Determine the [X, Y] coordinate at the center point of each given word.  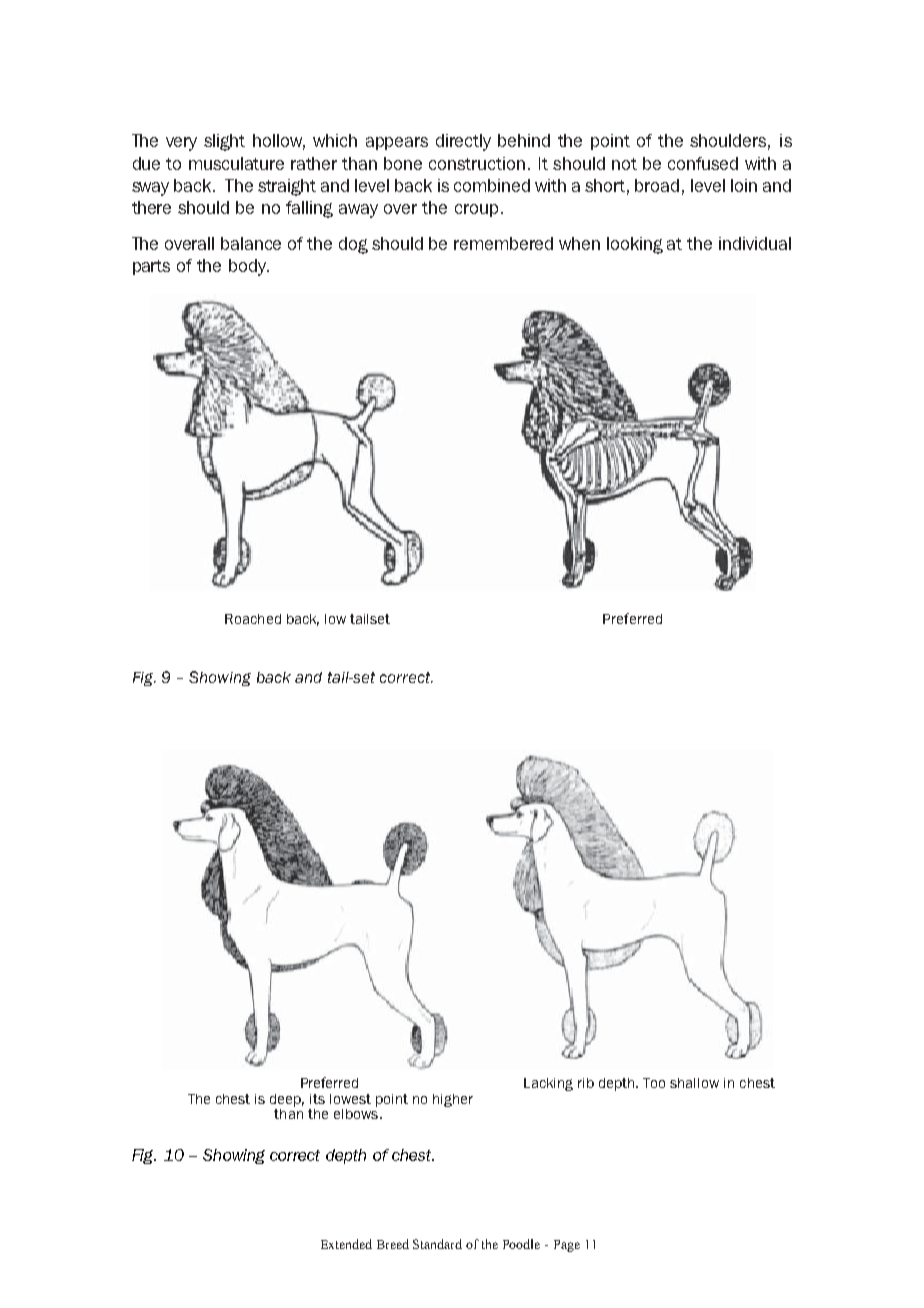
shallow [694, 1083]
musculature [236, 163]
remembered [503, 243]
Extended [346, 1244]
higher [453, 1100]
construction [477, 163]
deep [287, 1100]
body [249, 267]
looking [635, 245]
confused [703, 163]
